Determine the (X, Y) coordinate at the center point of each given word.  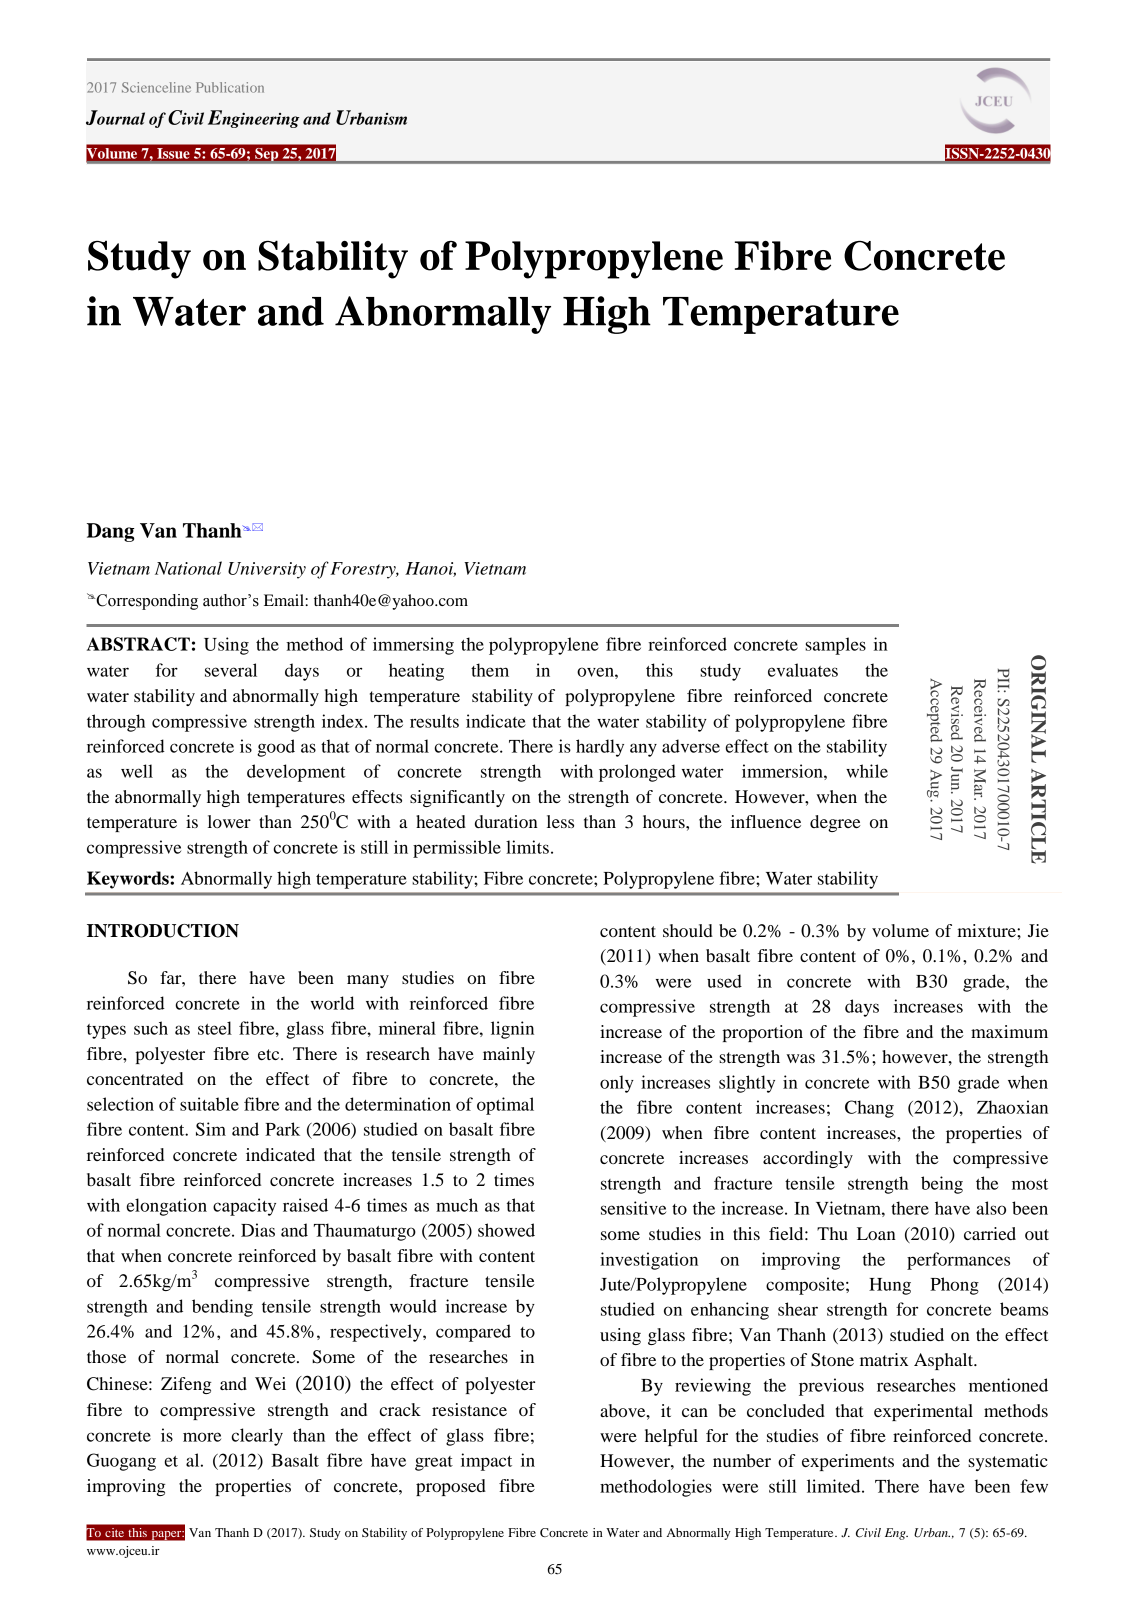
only (617, 1084)
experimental (923, 1412)
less (560, 821)
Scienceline (156, 87)
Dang (111, 532)
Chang (869, 1109)
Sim (211, 1129)
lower (229, 821)
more (202, 1437)
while (867, 771)
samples (835, 646)
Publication (230, 87)
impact (486, 1462)
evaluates (803, 670)
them (490, 670)
